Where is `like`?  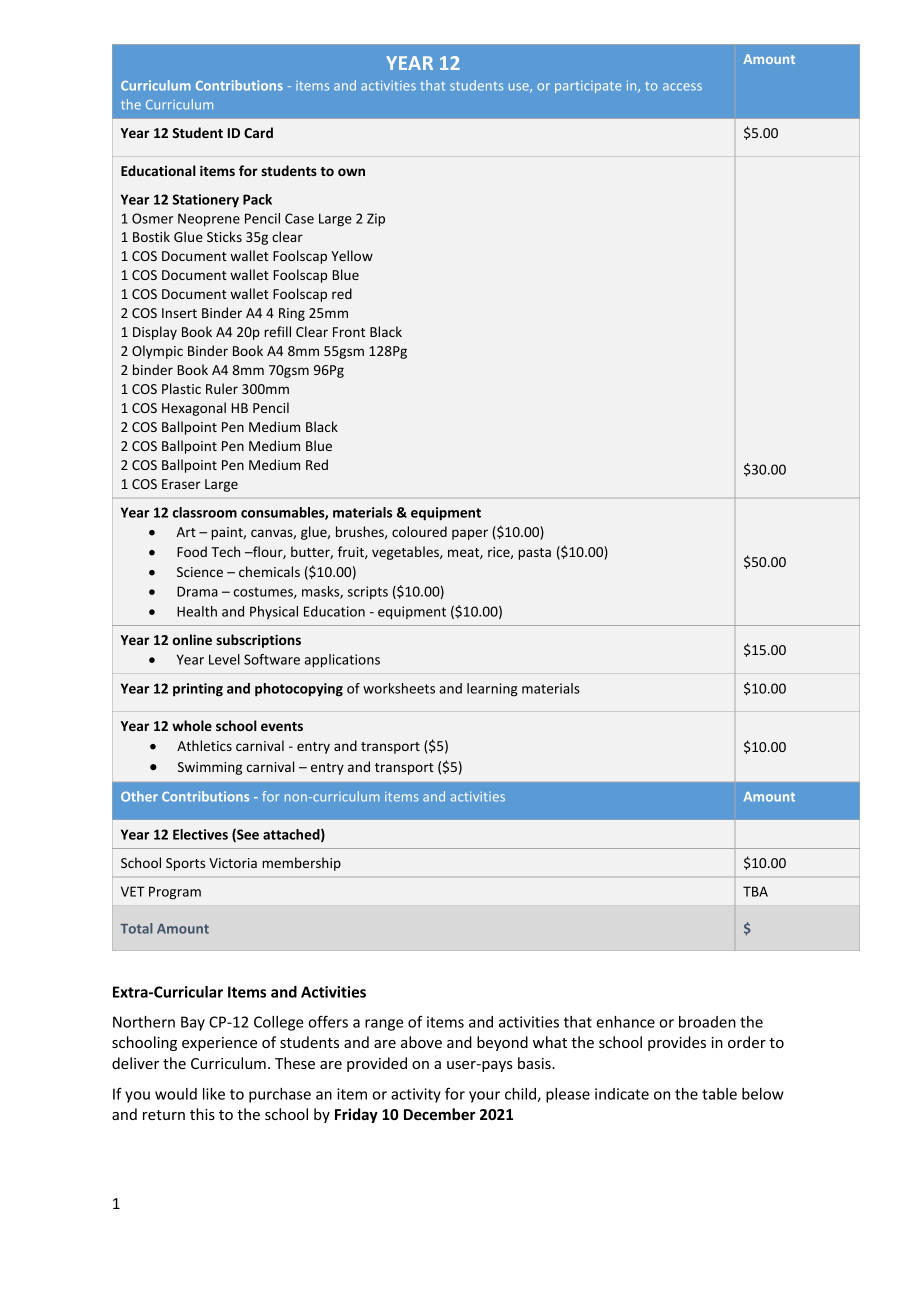
like is located at coordinates (214, 1094).
